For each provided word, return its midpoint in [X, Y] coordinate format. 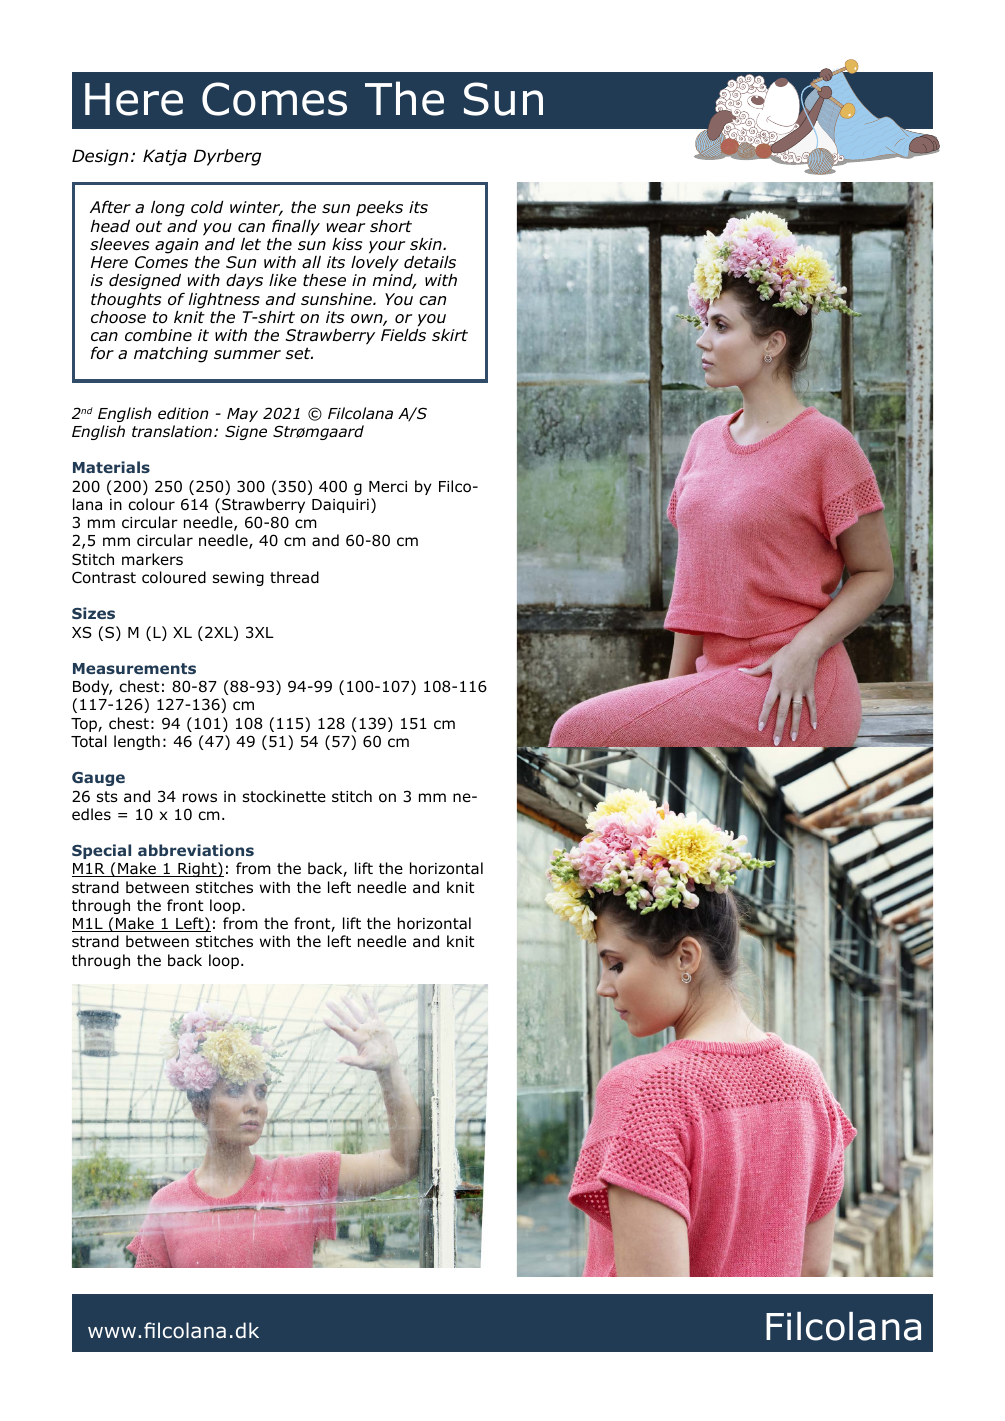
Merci [388, 486]
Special [101, 851]
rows [200, 798]
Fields [403, 335]
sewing [238, 579]
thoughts [126, 301]
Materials [111, 467]
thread [294, 577]
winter [256, 208]
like [283, 280]
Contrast [104, 577]
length [137, 742]
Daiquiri [340, 506]
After [110, 206]
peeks [379, 208]
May [242, 415]
